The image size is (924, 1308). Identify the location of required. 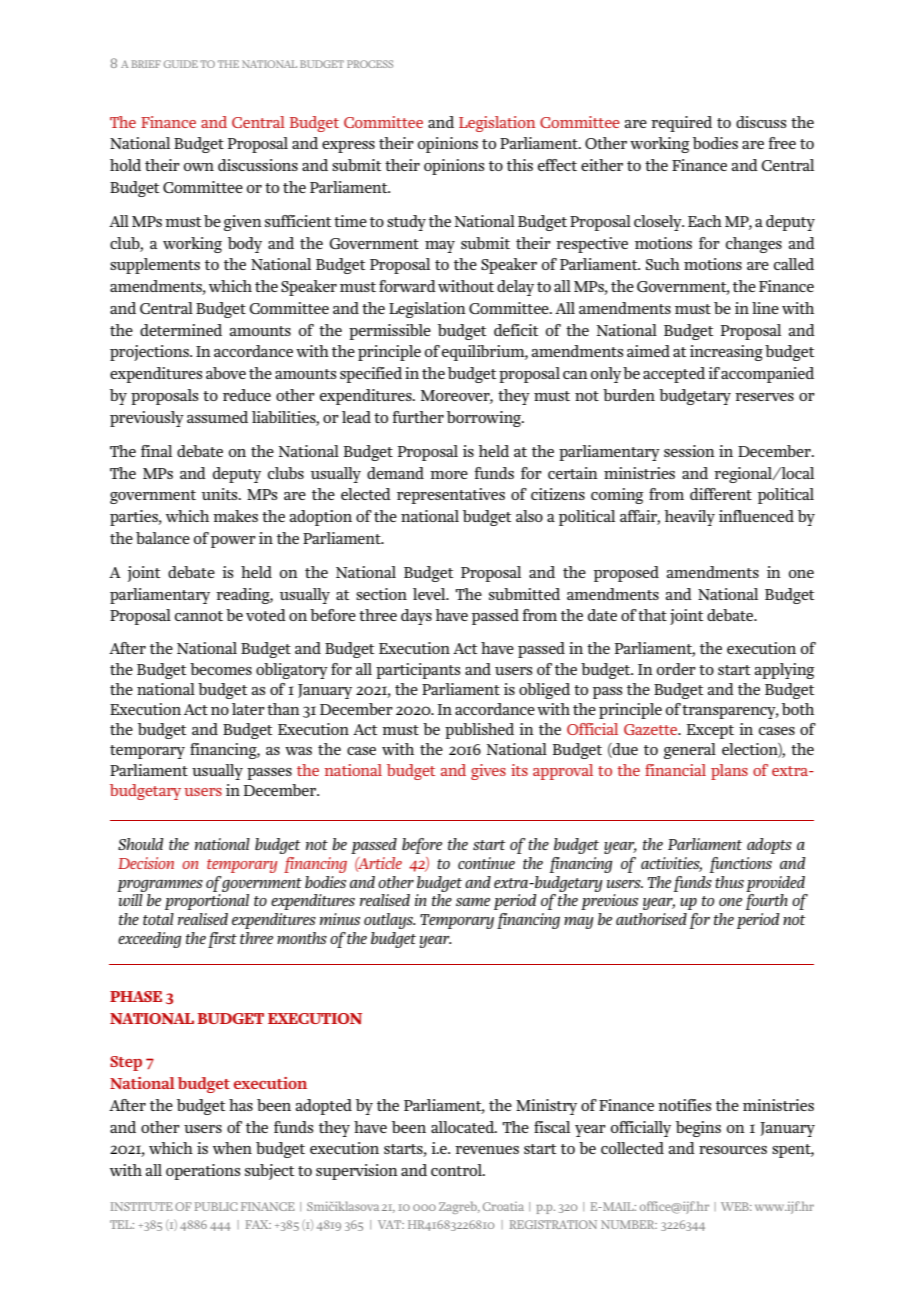
(681, 124).
